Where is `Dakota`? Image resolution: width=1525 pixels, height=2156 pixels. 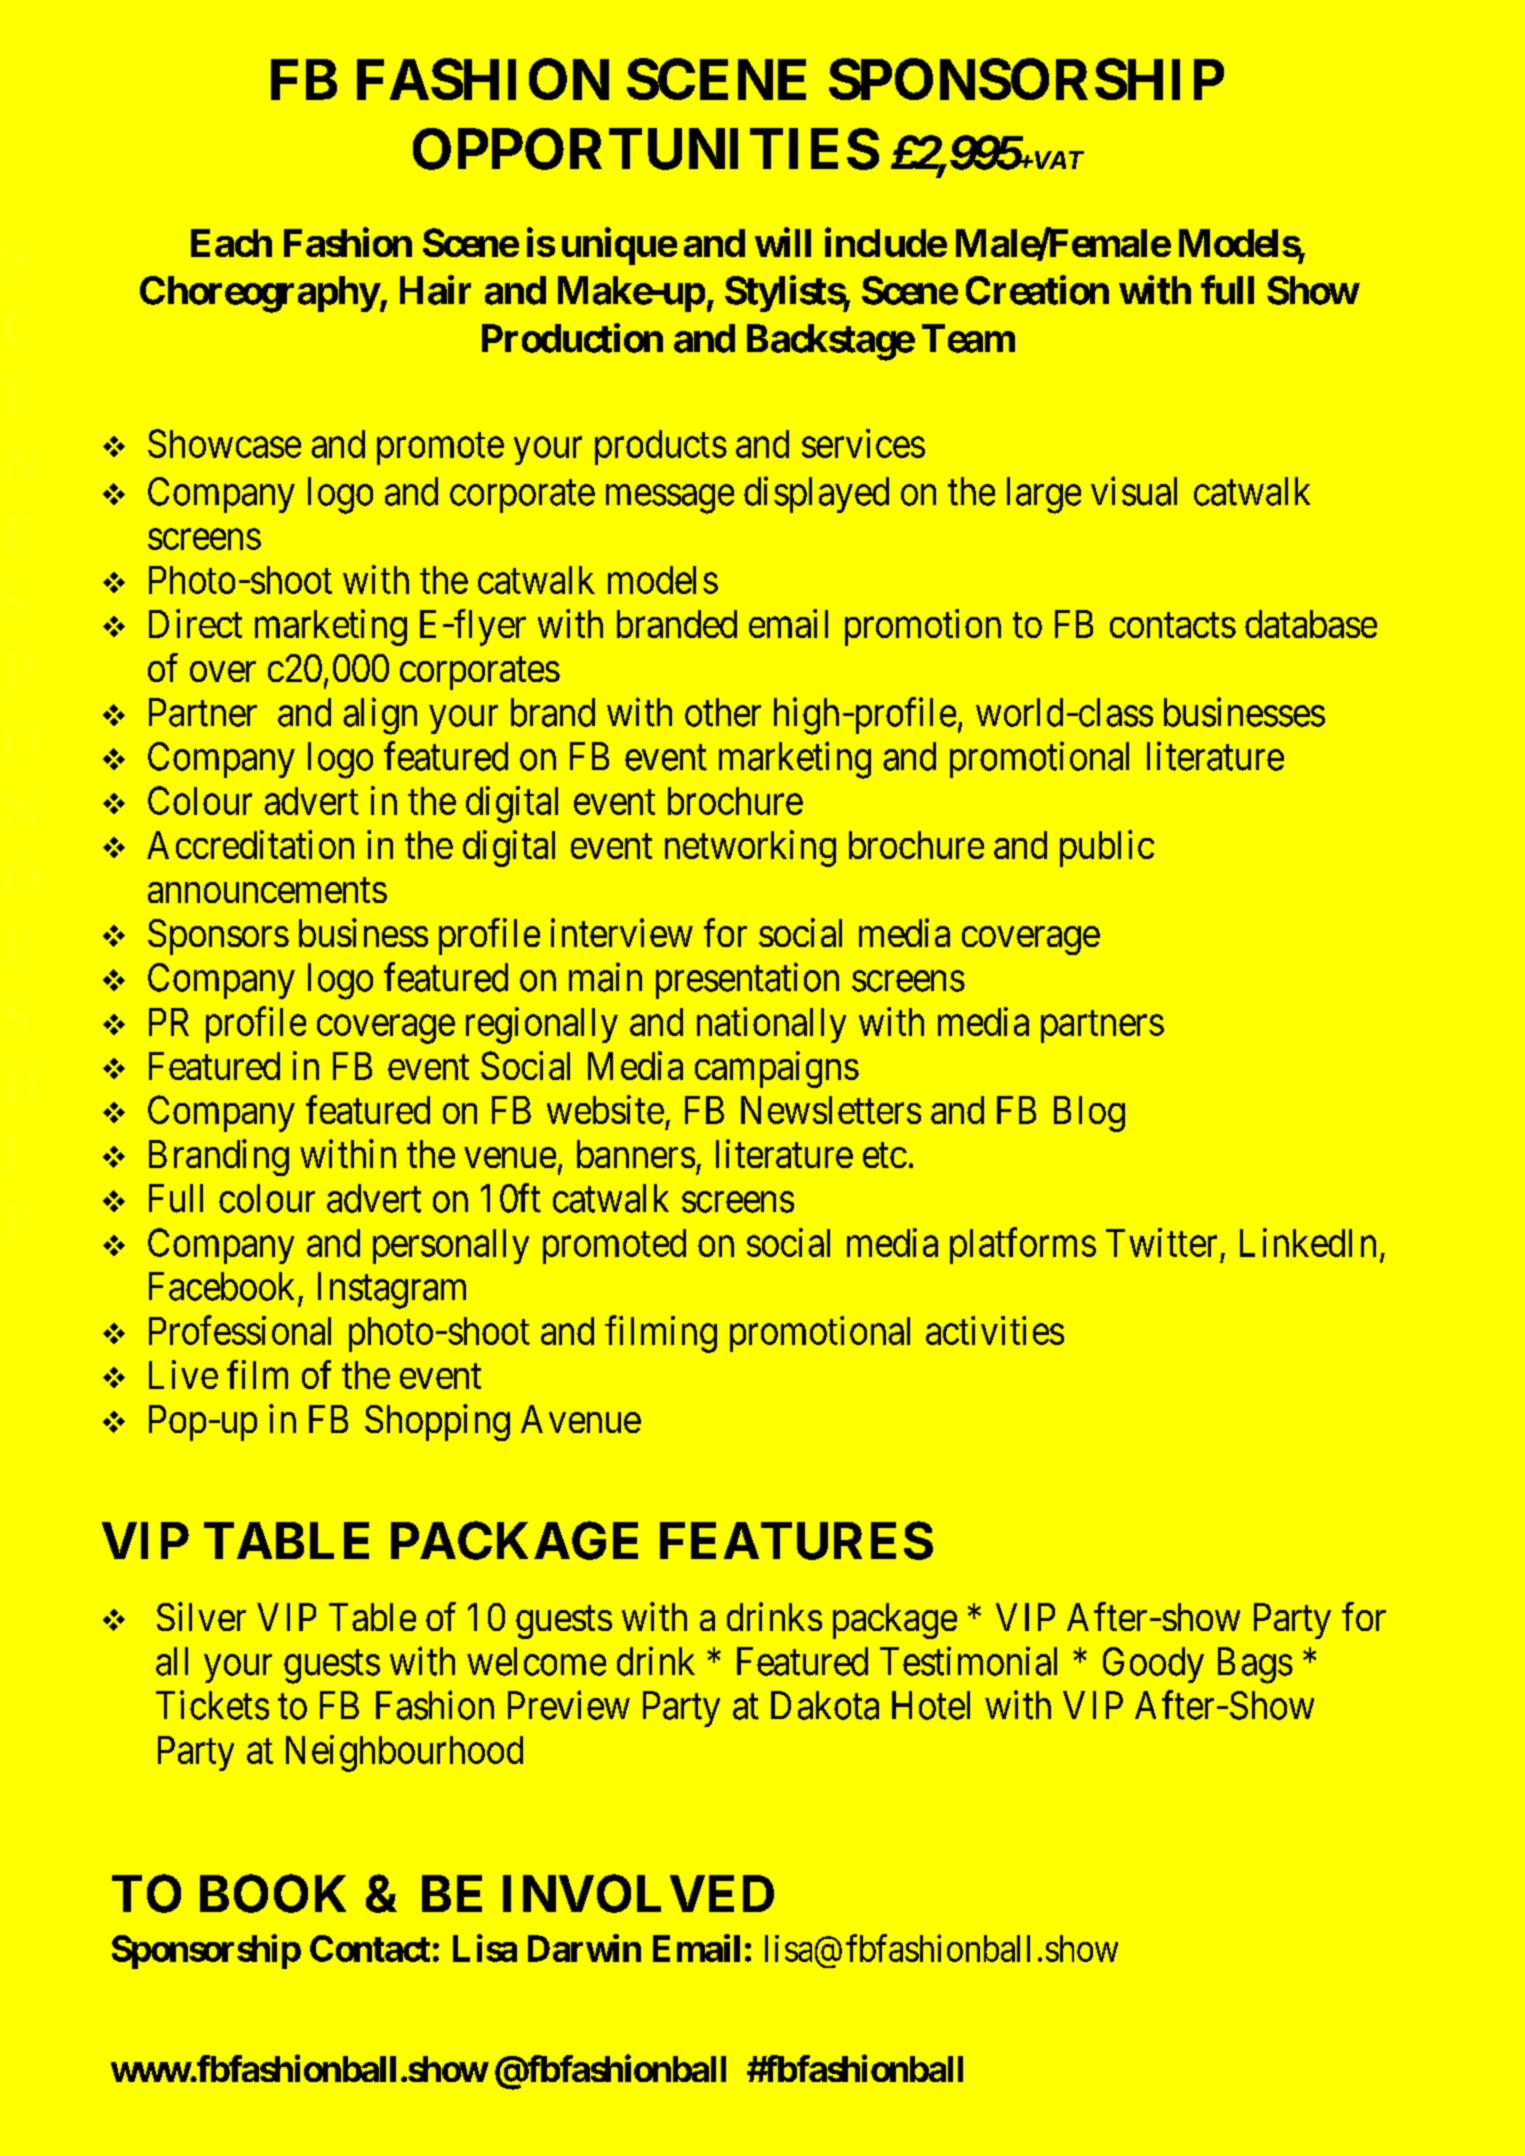
Dakota is located at coordinates (825, 1705).
